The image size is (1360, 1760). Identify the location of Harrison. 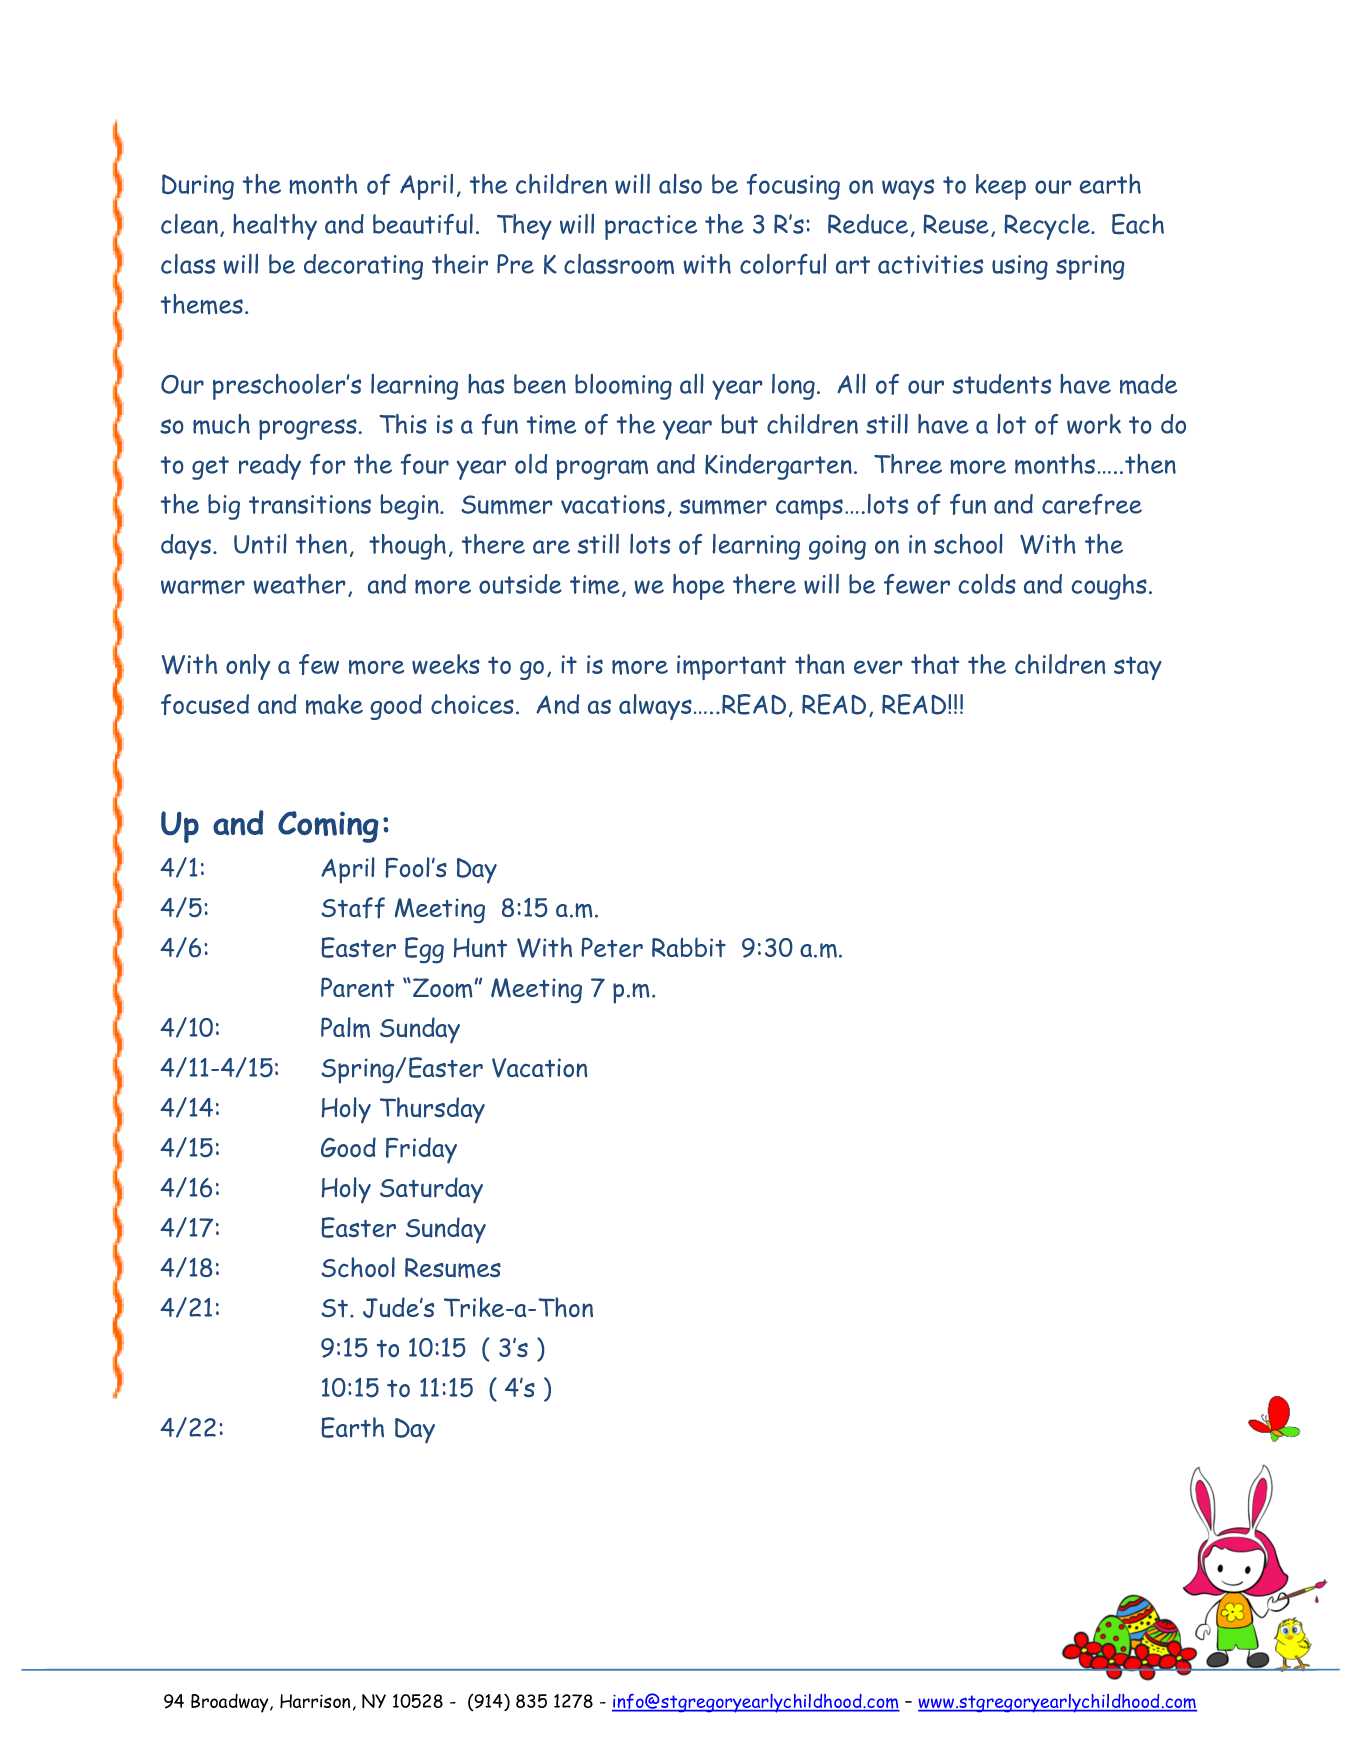
(315, 1701).
